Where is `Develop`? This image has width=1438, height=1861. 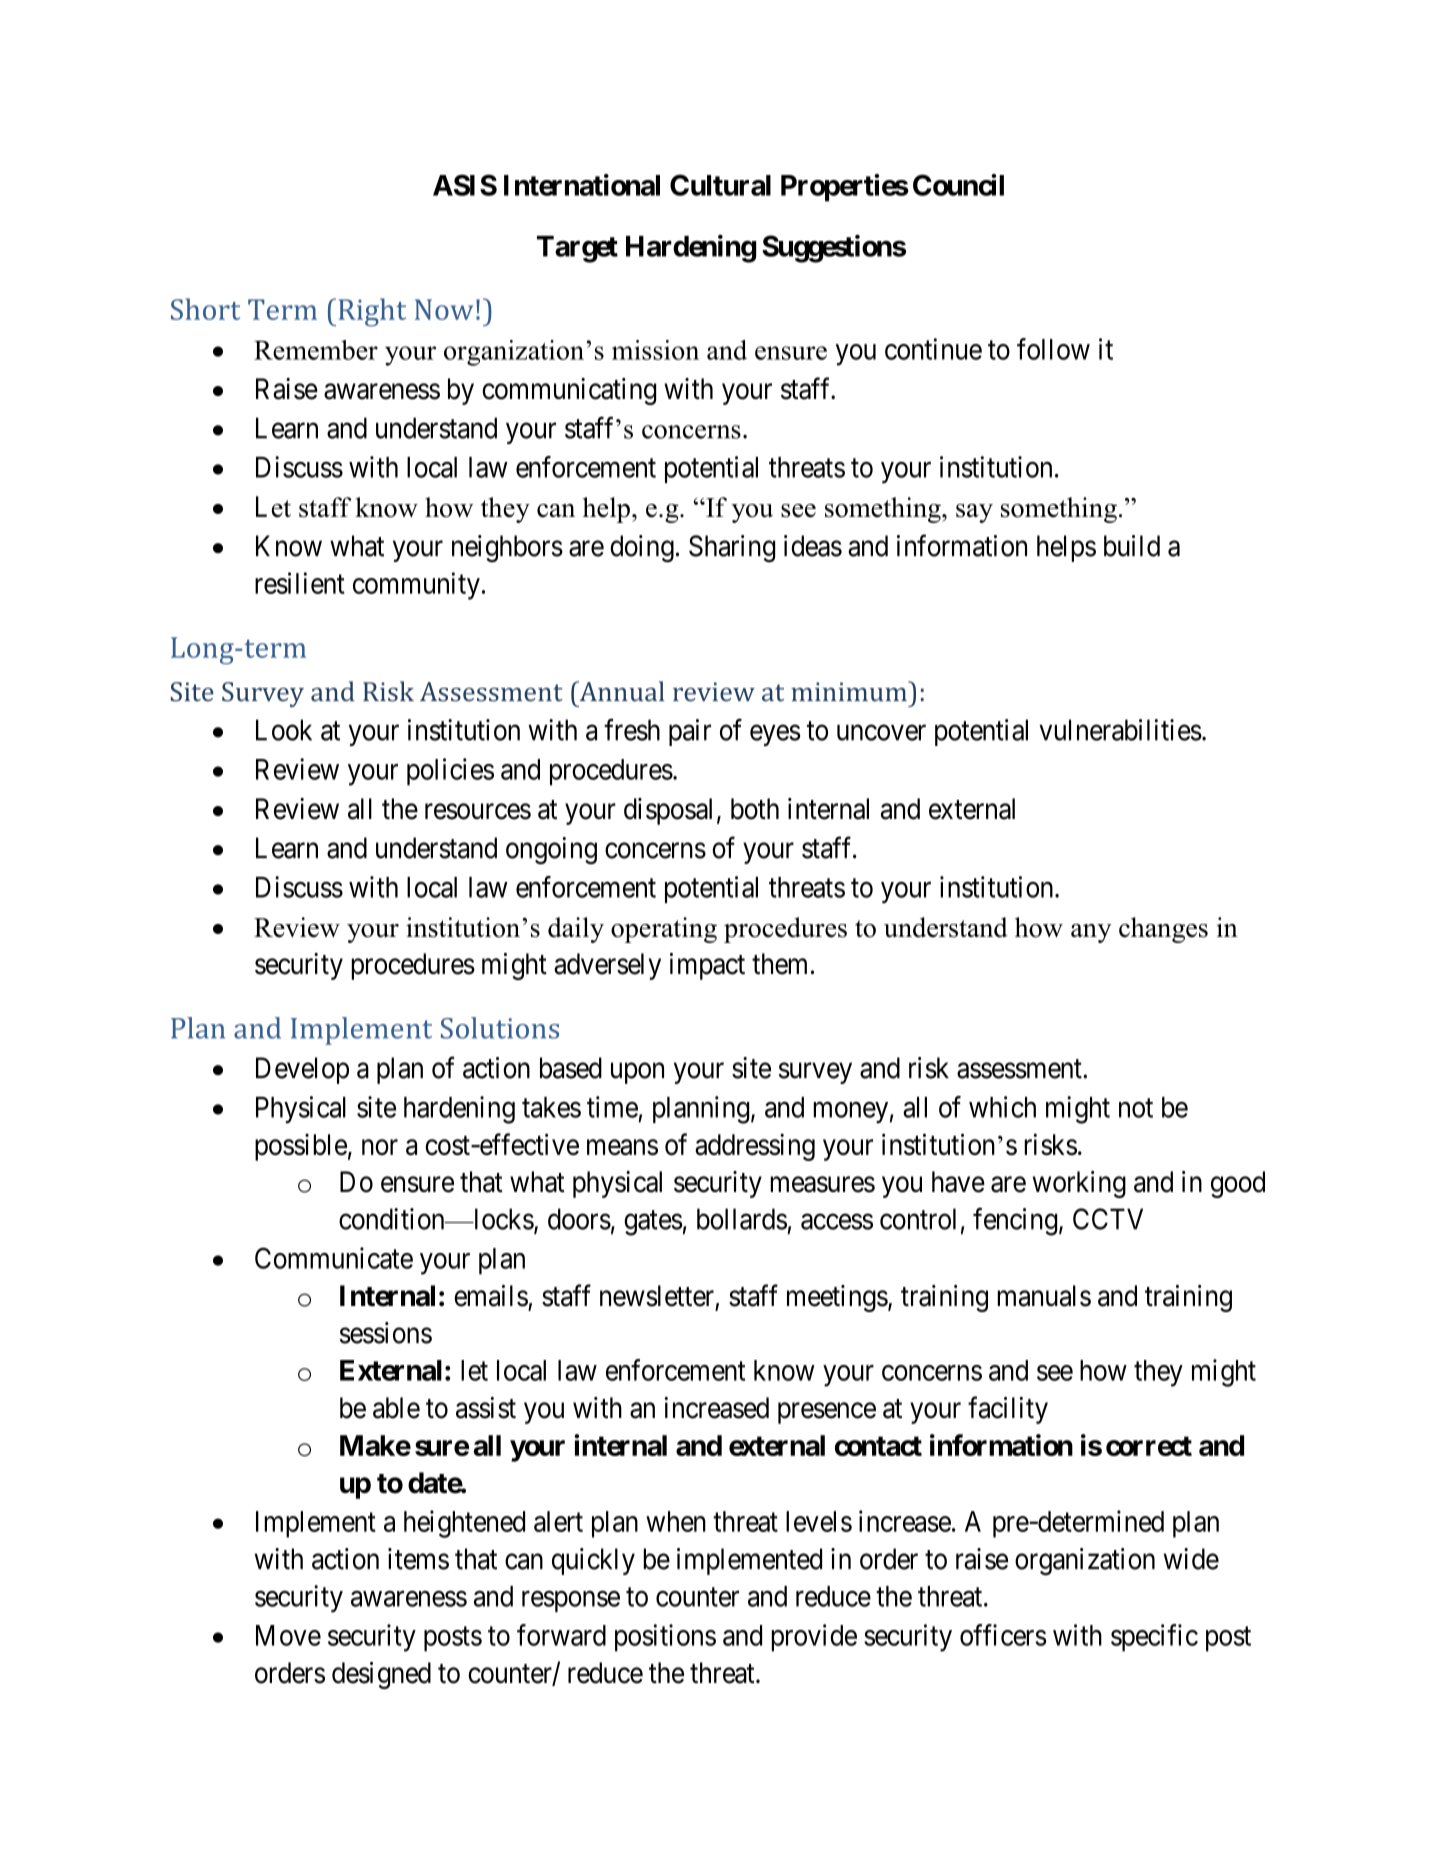
Develop is located at coordinates (302, 1070).
